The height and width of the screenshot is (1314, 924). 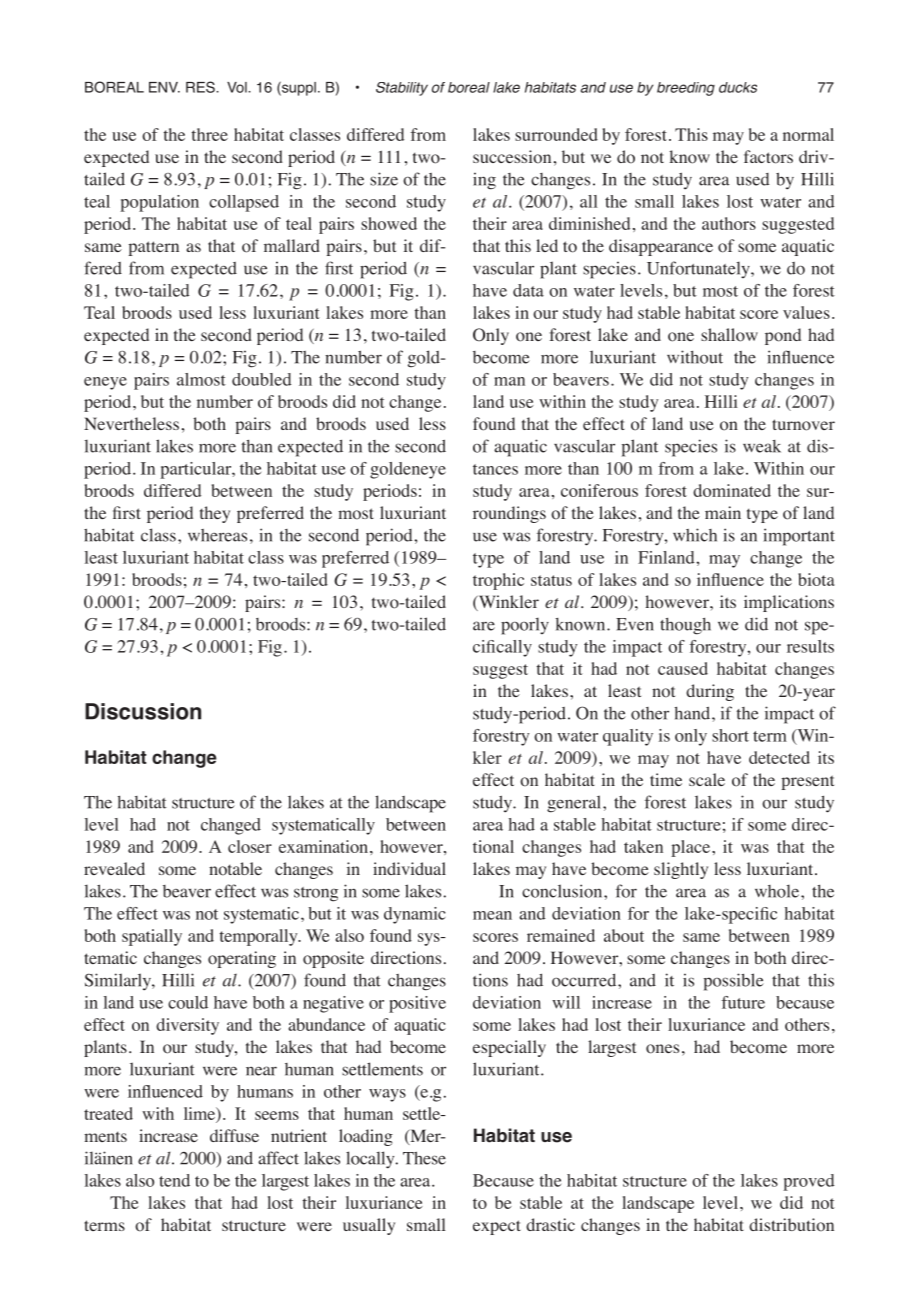 What do you see at coordinates (707, 779) in the screenshot?
I see `scale` at bounding box center [707, 779].
